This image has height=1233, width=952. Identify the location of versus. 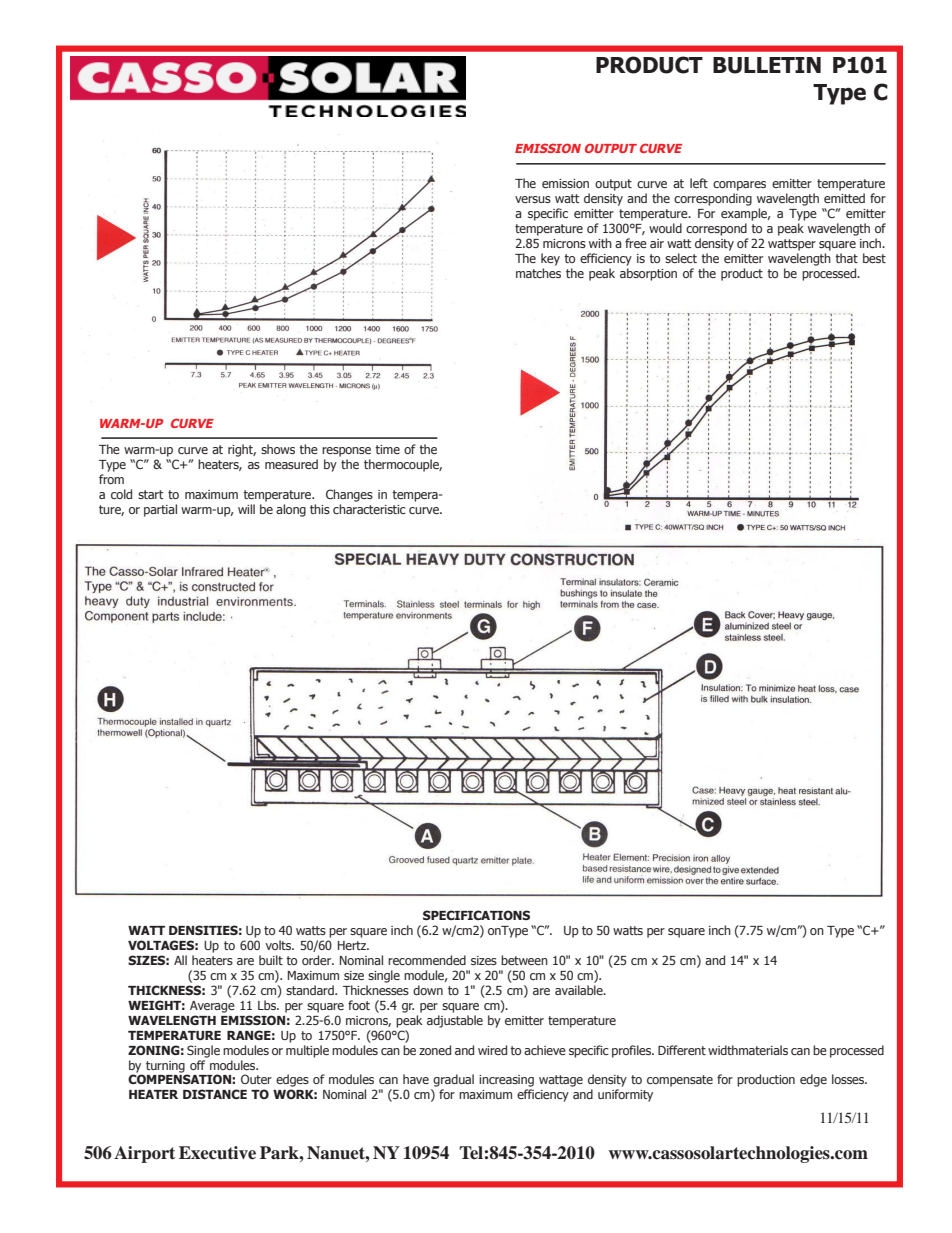
(533, 199).
